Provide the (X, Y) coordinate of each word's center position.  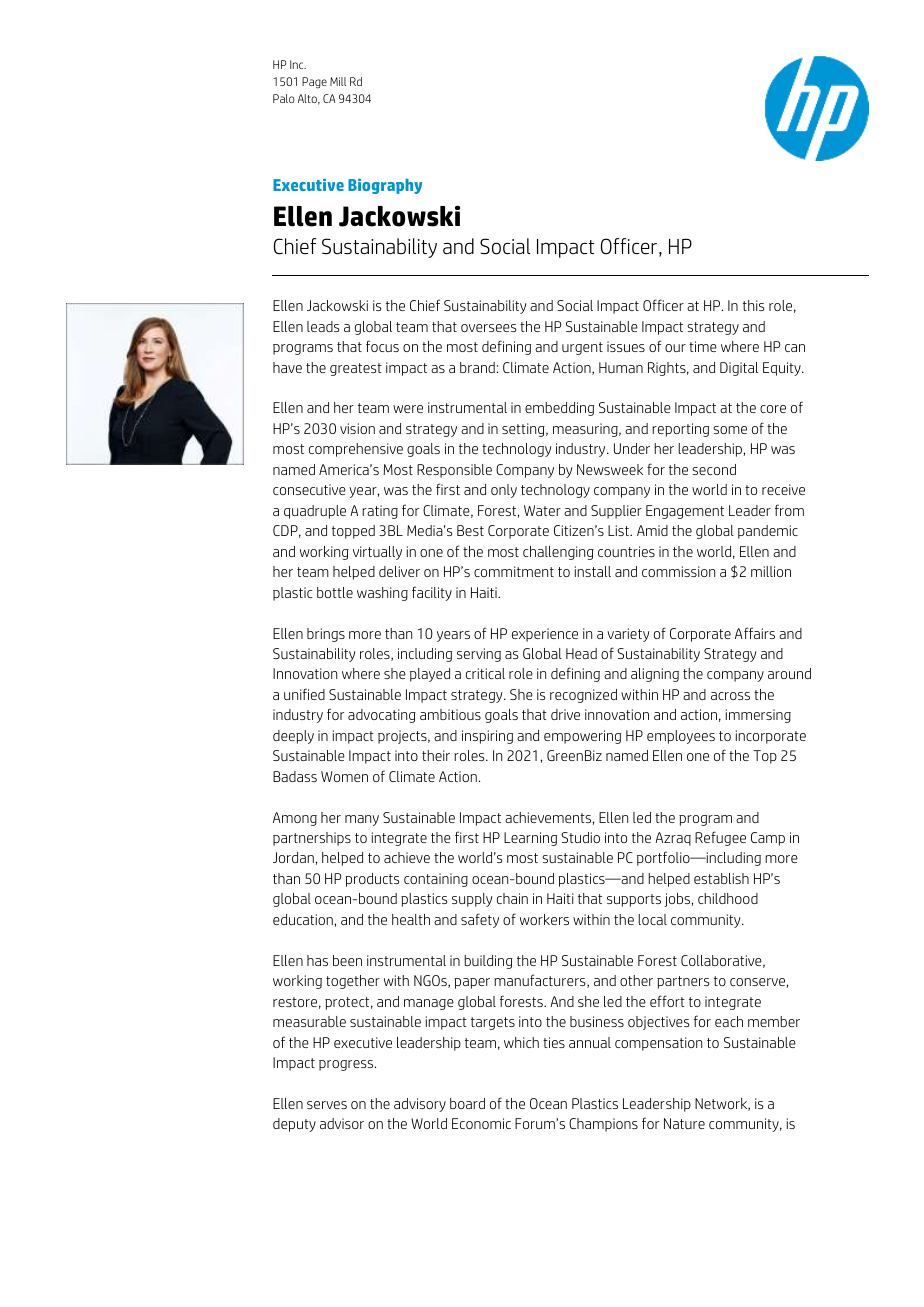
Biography (385, 186)
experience (545, 635)
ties (554, 1042)
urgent (582, 348)
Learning (530, 839)
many (362, 820)
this (753, 305)
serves (327, 1105)
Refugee (720, 838)
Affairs (755, 633)
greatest (356, 369)
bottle (335, 592)
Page (314, 83)
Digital (739, 369)
